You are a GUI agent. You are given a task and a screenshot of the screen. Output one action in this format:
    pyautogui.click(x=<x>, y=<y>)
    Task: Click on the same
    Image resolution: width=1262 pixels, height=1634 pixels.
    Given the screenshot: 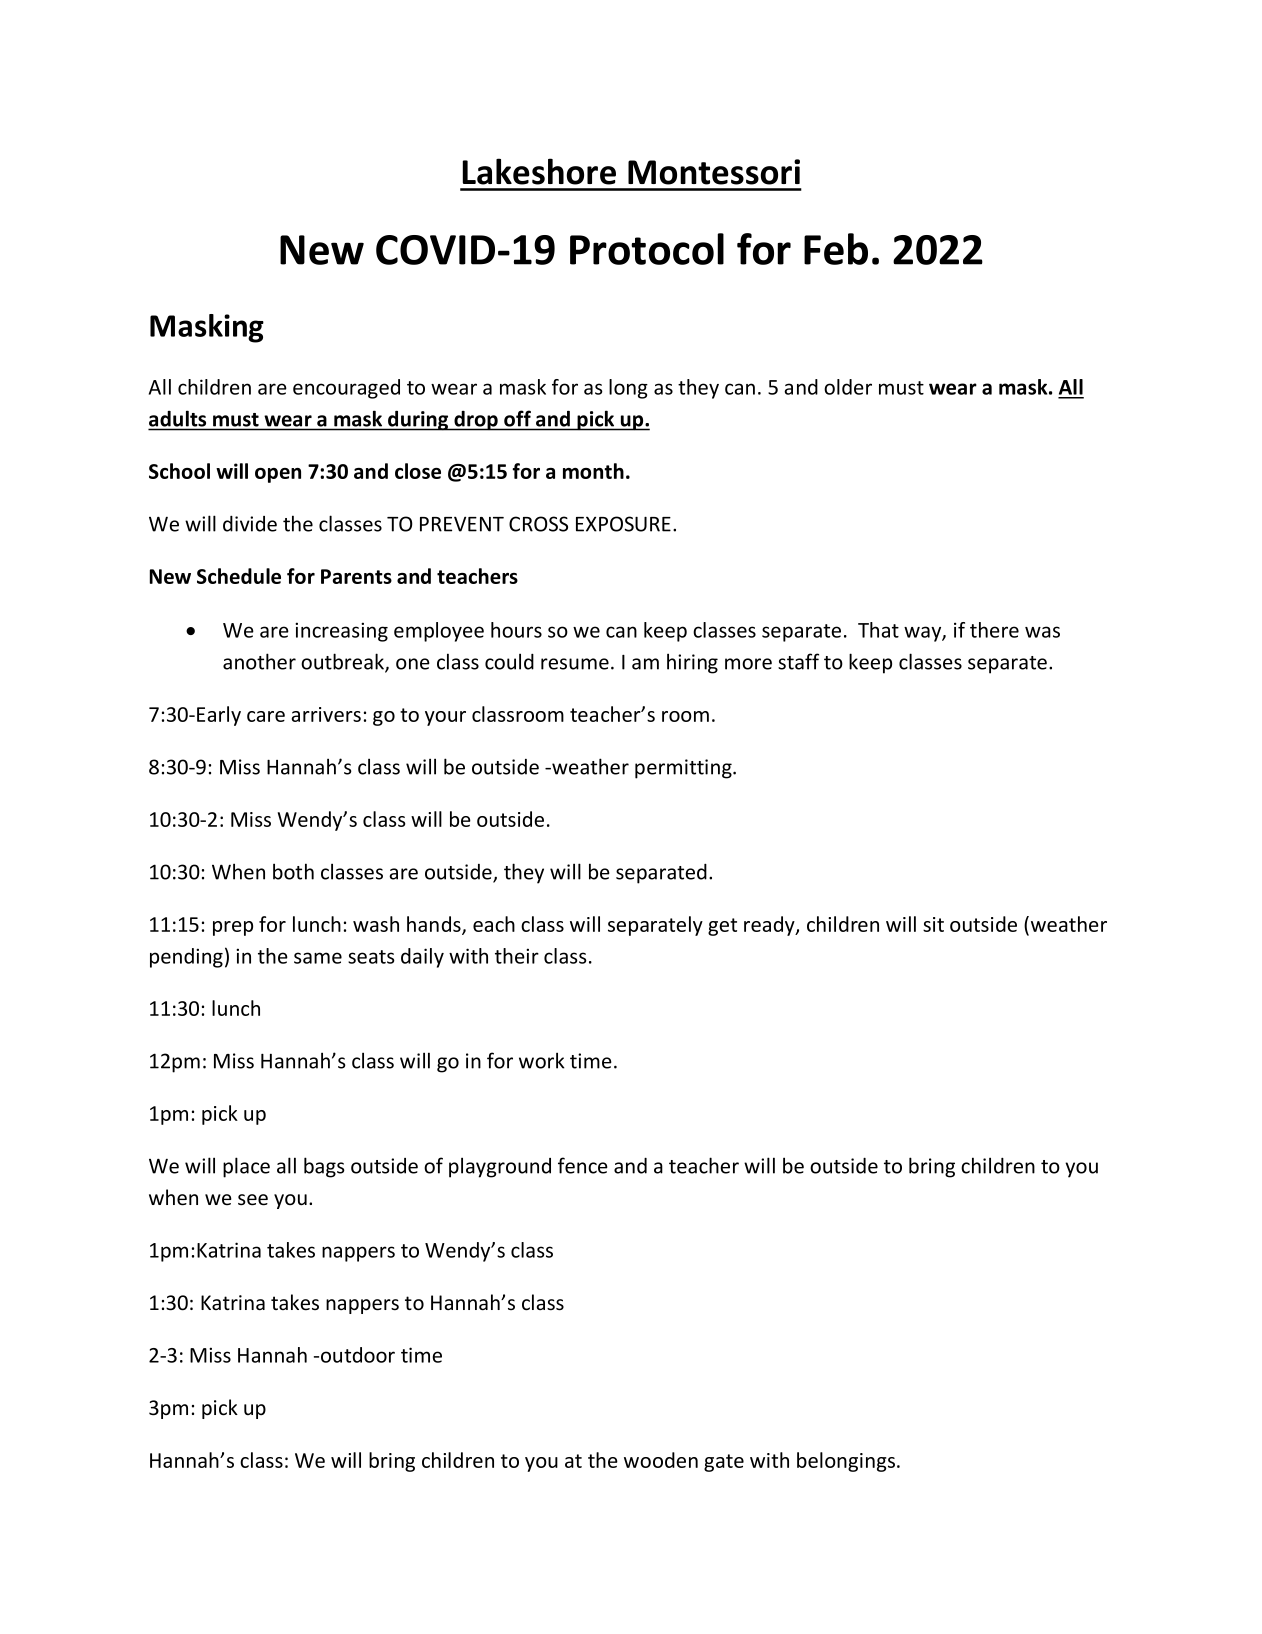 What is the action you would take?
    pyautogui.click(x=318, y=958)
